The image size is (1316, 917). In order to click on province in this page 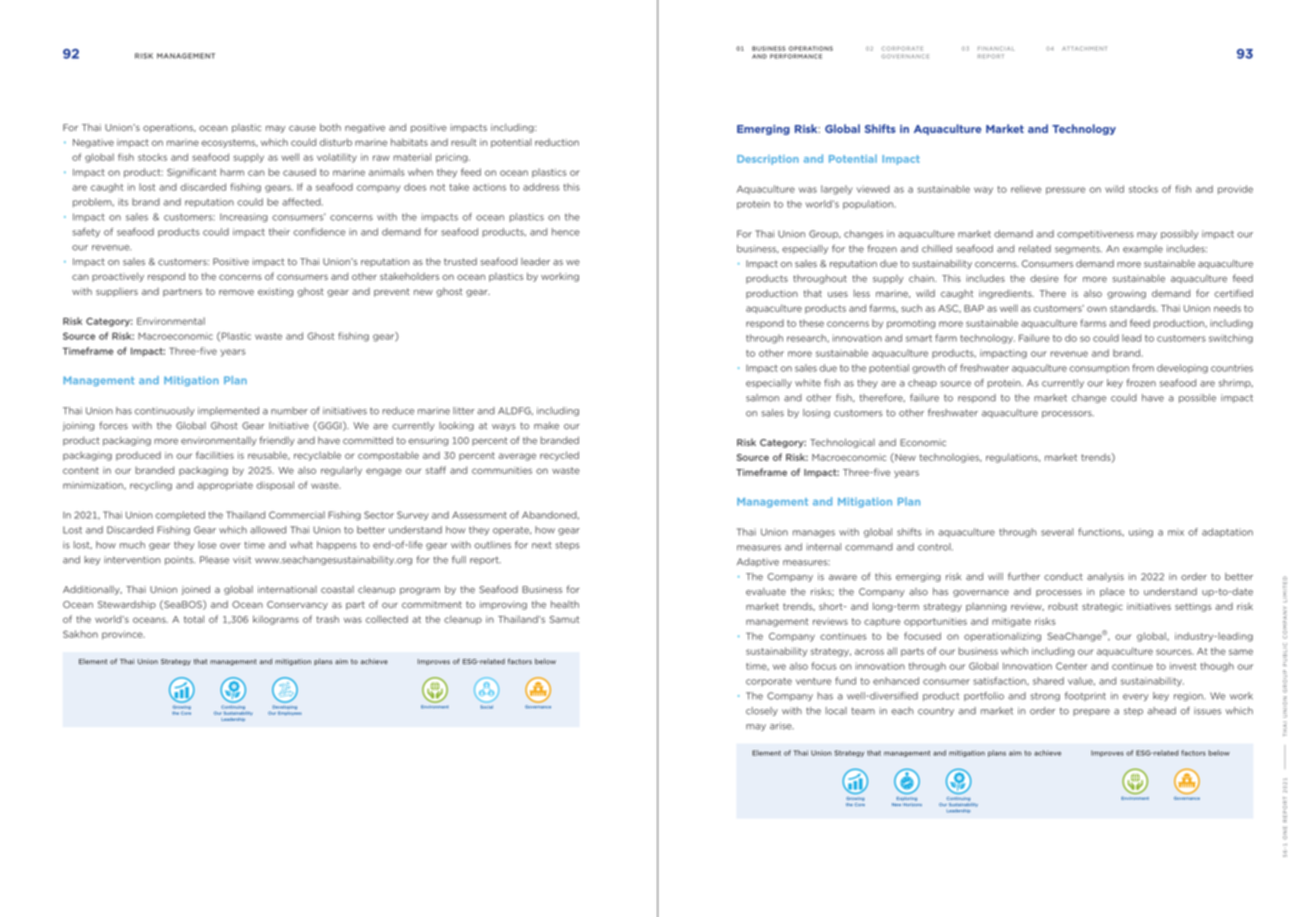, I will do `click(123, 635)`.
